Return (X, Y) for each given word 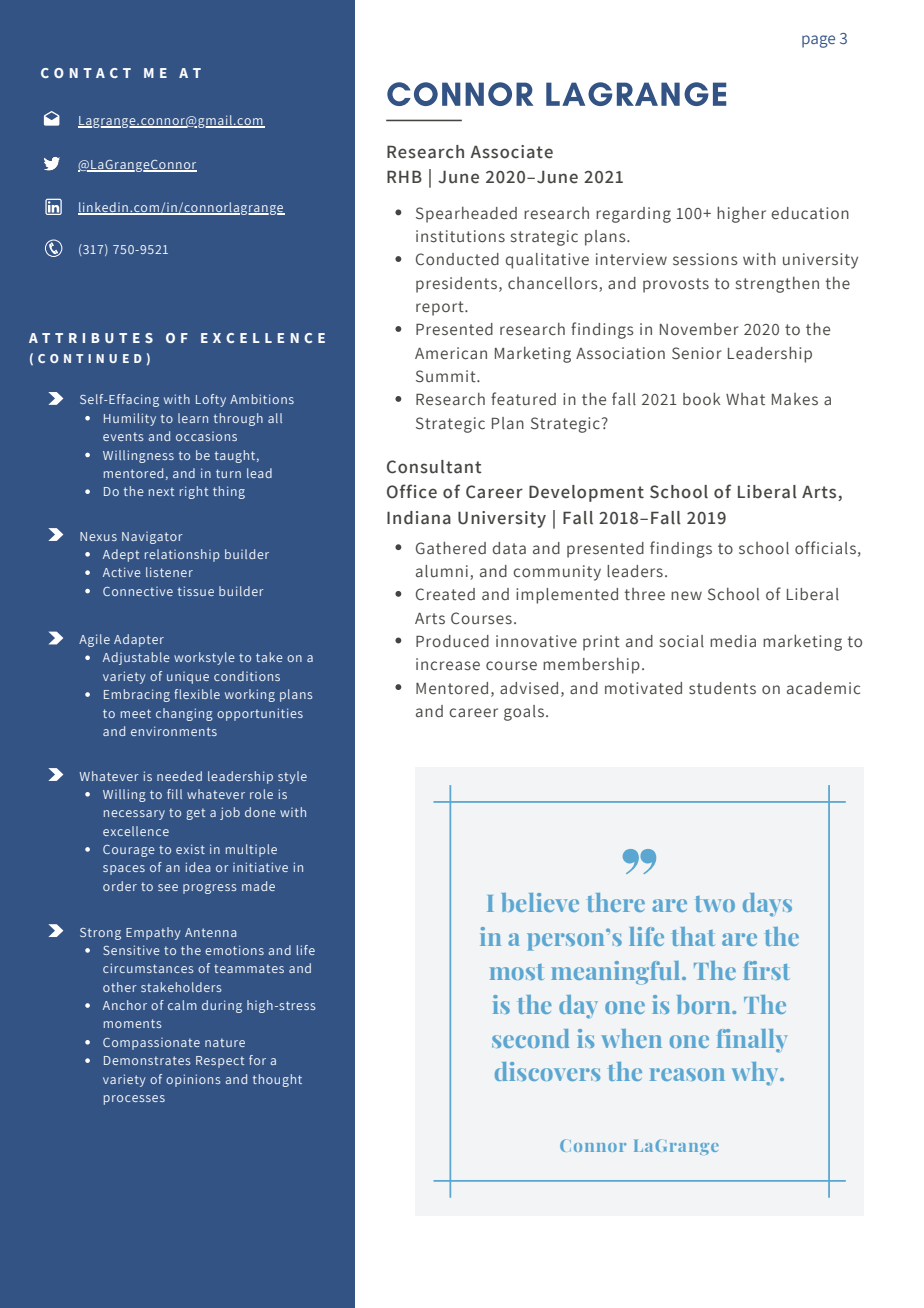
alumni (442, 571)
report (441, 308)
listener (169, 572)
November (699, 329)
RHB (404, 176)
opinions (193, 1080)
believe (540, 902)
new (686, 596)
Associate (511, 152)
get (195, 814)
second (531, 1038)
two (715, 904)
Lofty (211, 400)
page (818, 41)
